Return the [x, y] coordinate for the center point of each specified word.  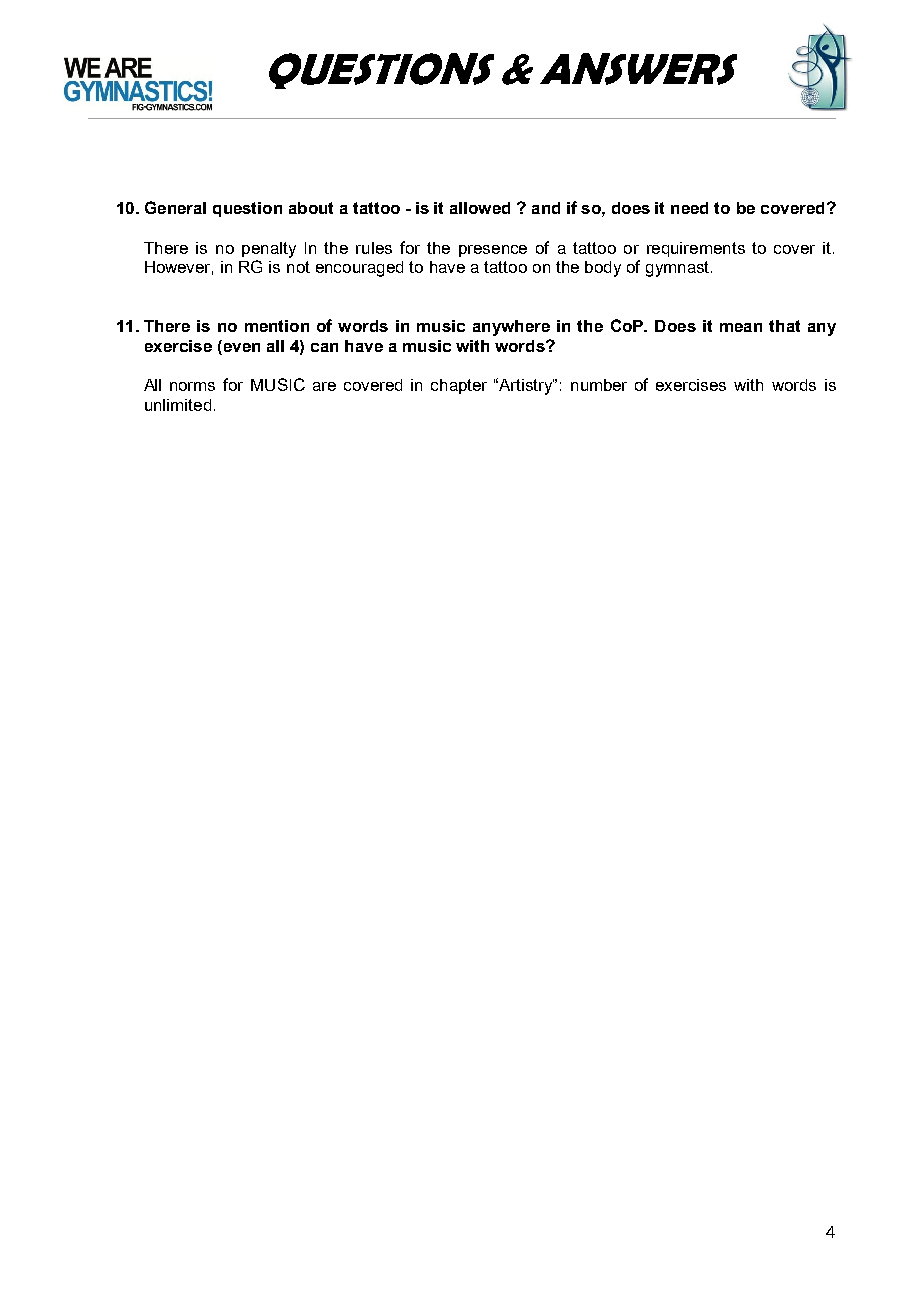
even [240, 346]
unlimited [178, 405]
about [311, 208]
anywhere [511, 328]
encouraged [359, 269]
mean [741, 327]
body [603, 269]
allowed [480, 208]
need [689, 208]
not [298, 267]
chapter [459, 386]
